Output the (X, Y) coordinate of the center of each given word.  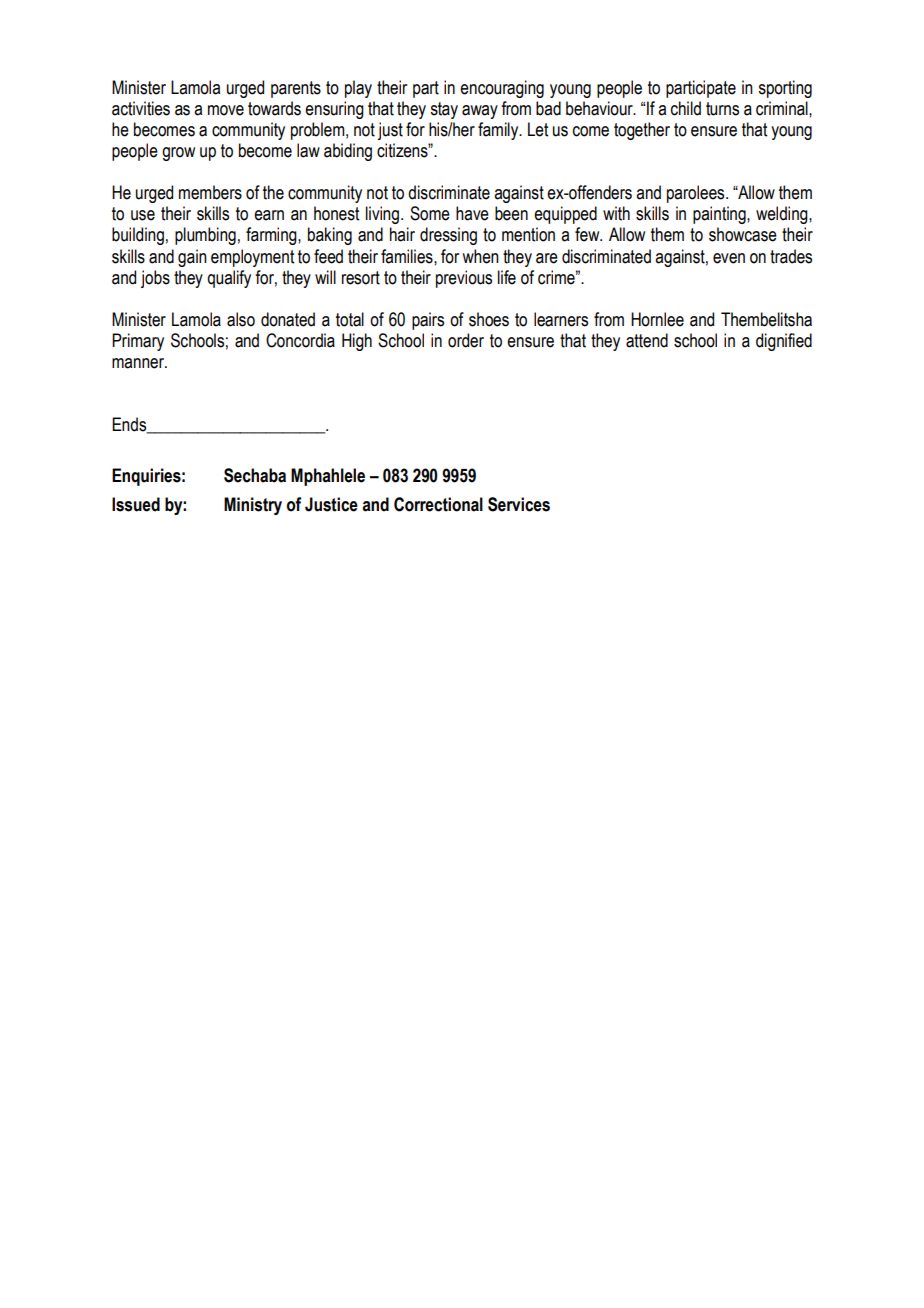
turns (722, 109)
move (226, 110)
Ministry (253, 506)
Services (519, 504)
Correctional (438, 504)
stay (444, 110)
